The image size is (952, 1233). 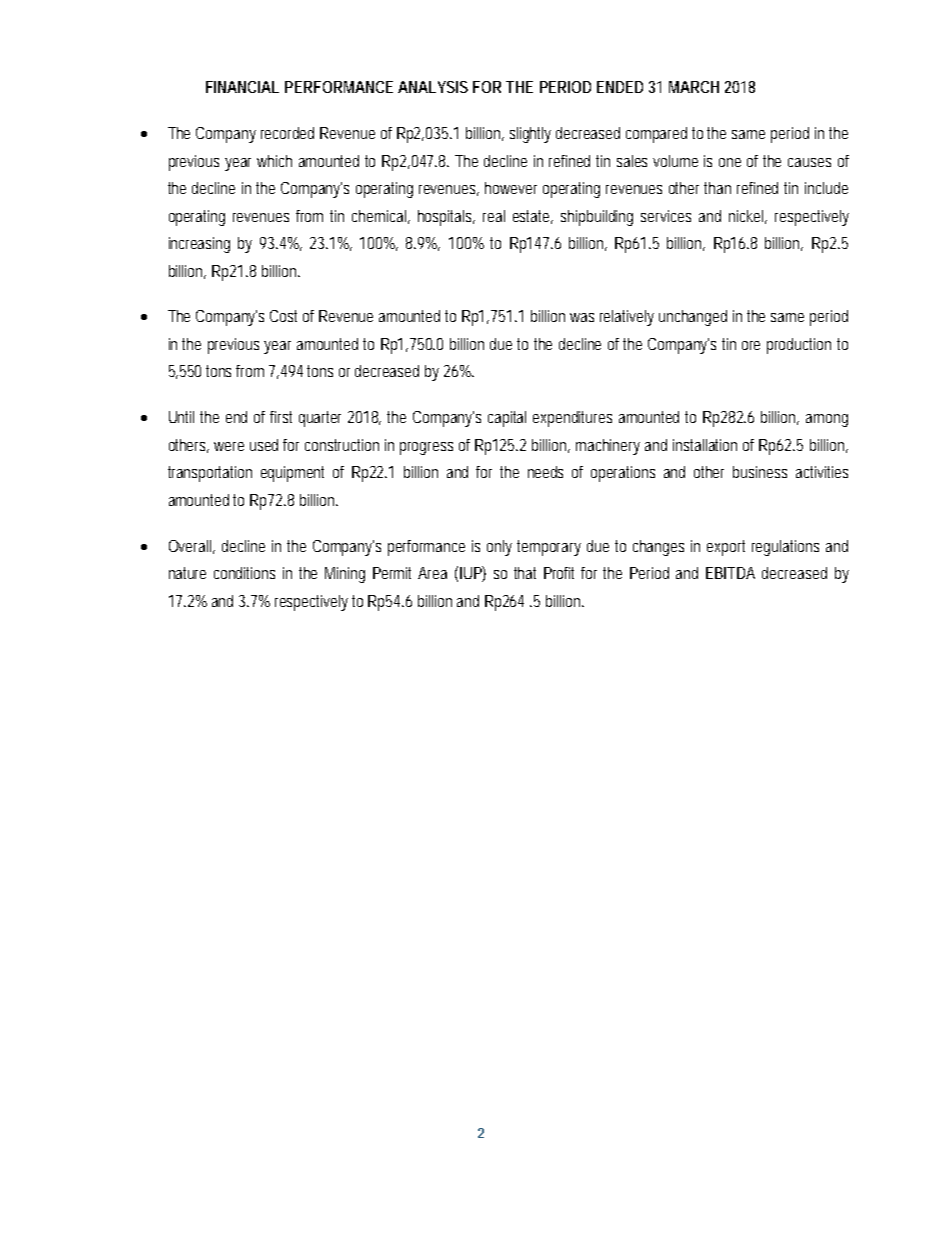 I want to click on FINANCIAL, so click(x=242, y=87).
